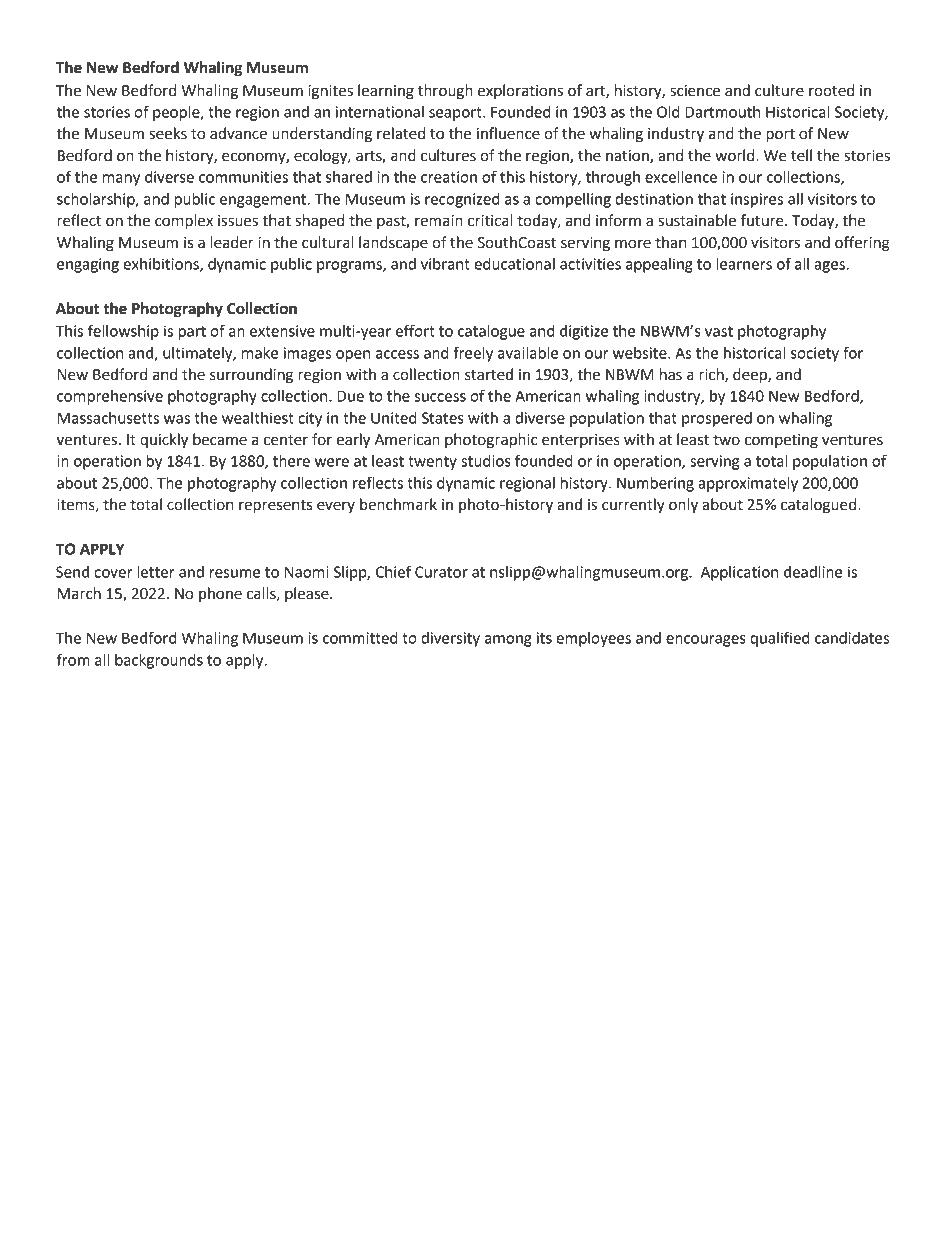 This screenshot has width=952, height=1233. What do you see at coordinates (168, 133) in the screenshot?
I see `seeks` at bounding box center [168, 133].
